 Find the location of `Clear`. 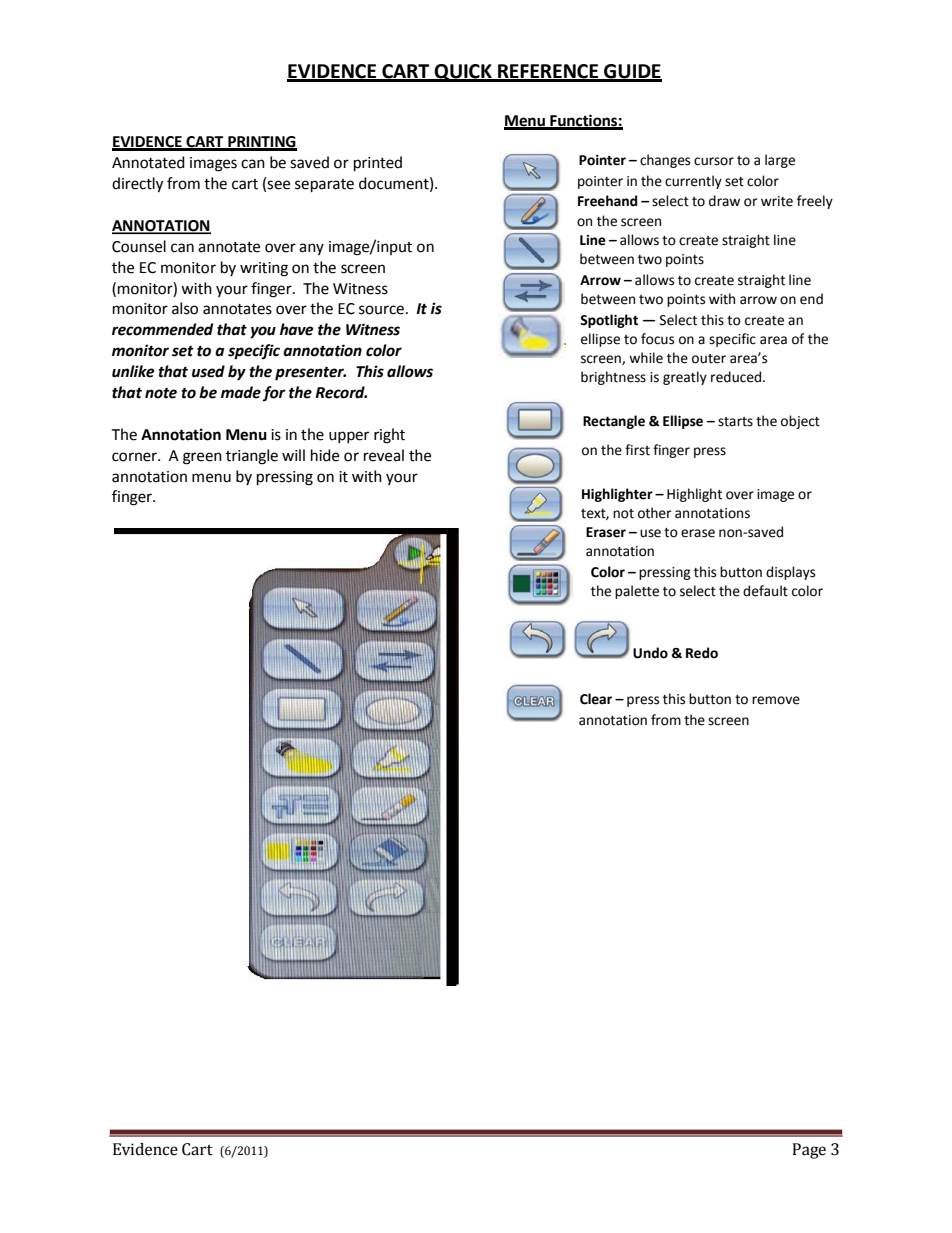

Clear is located at coordinates (596, 699).
